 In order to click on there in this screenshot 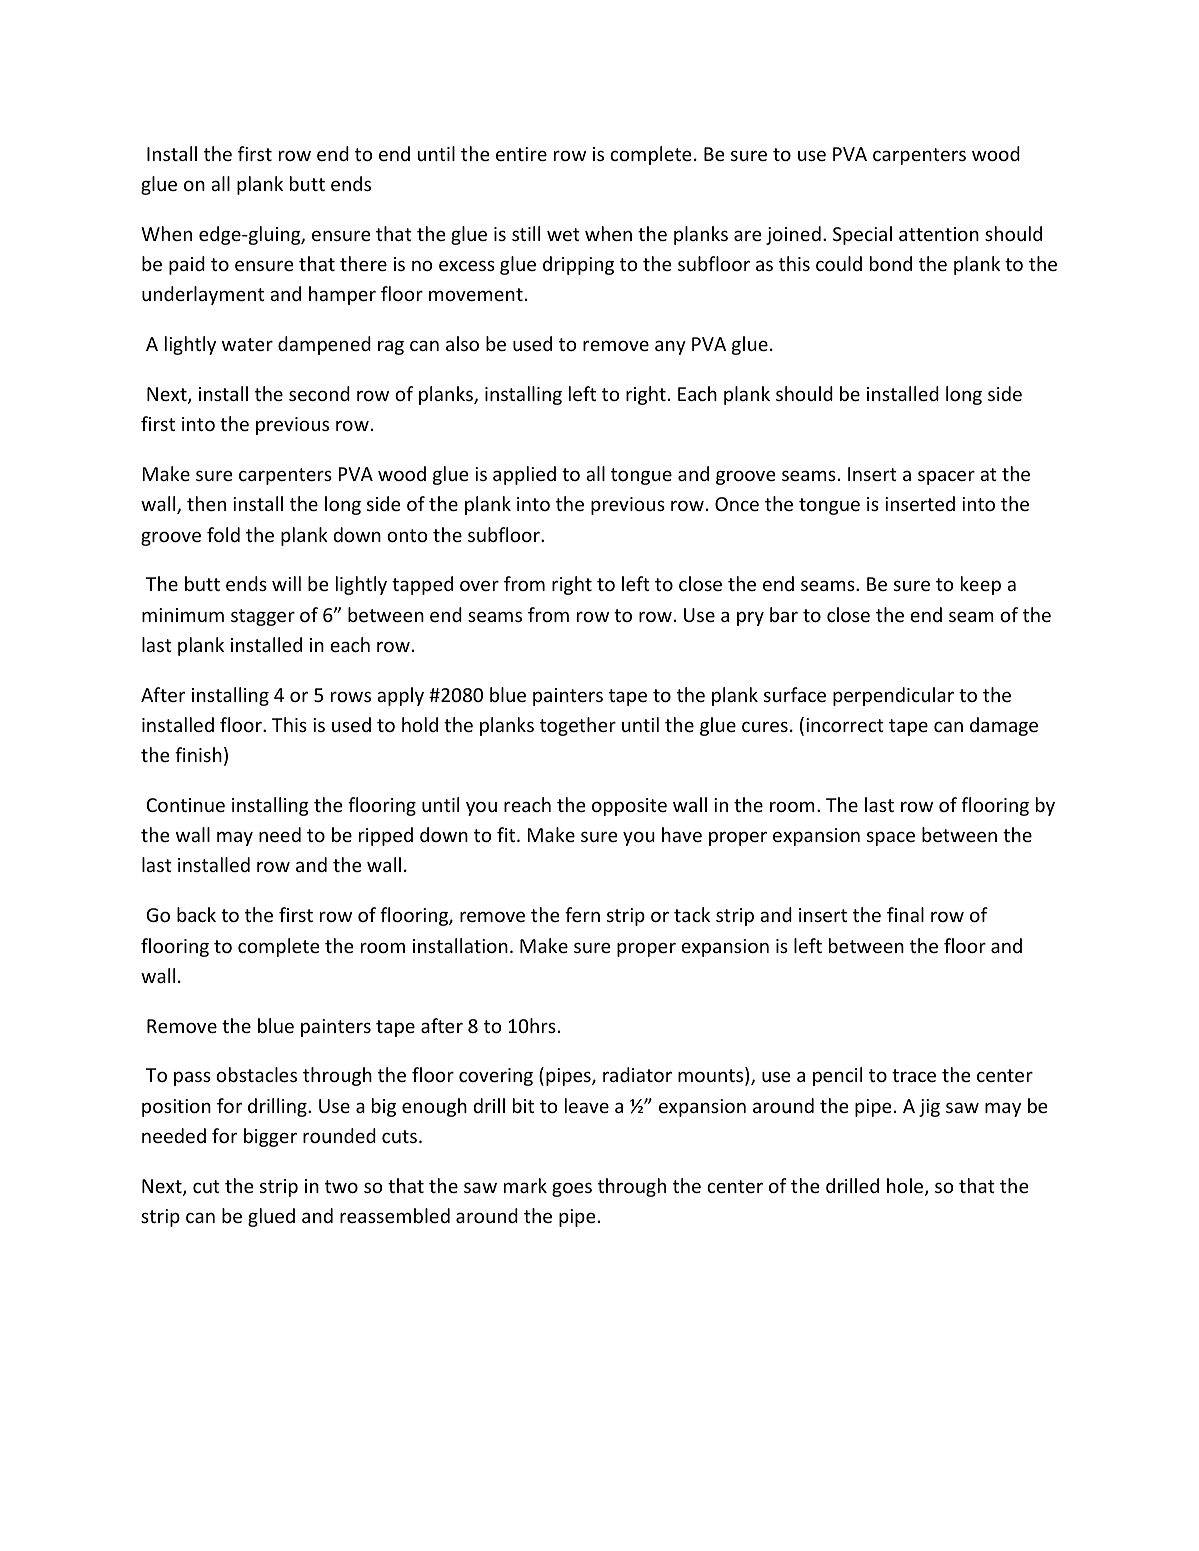, I will do `click(363, 263)`.
